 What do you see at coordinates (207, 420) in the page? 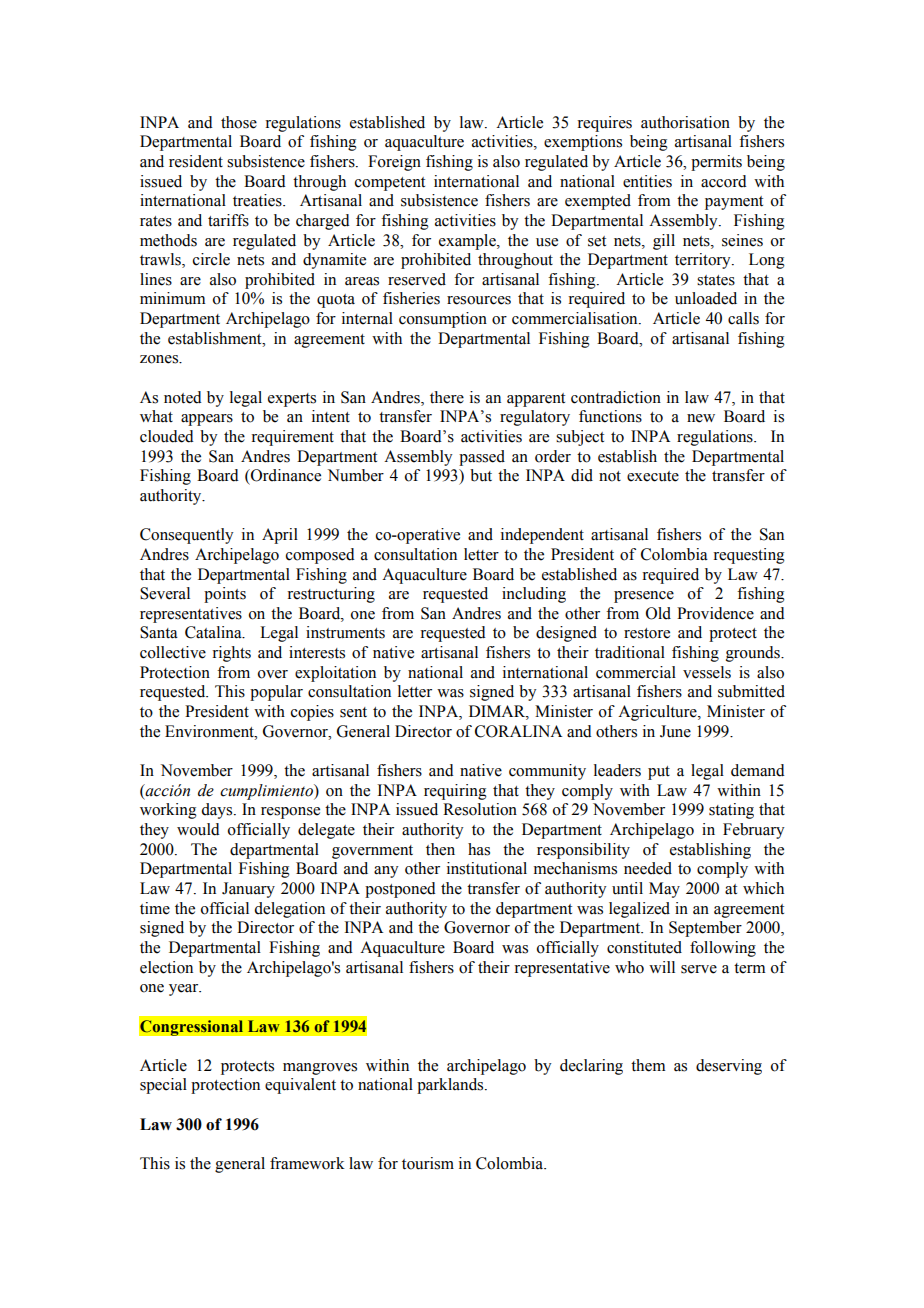
I see `appears` at bounding box center [207, 420].
